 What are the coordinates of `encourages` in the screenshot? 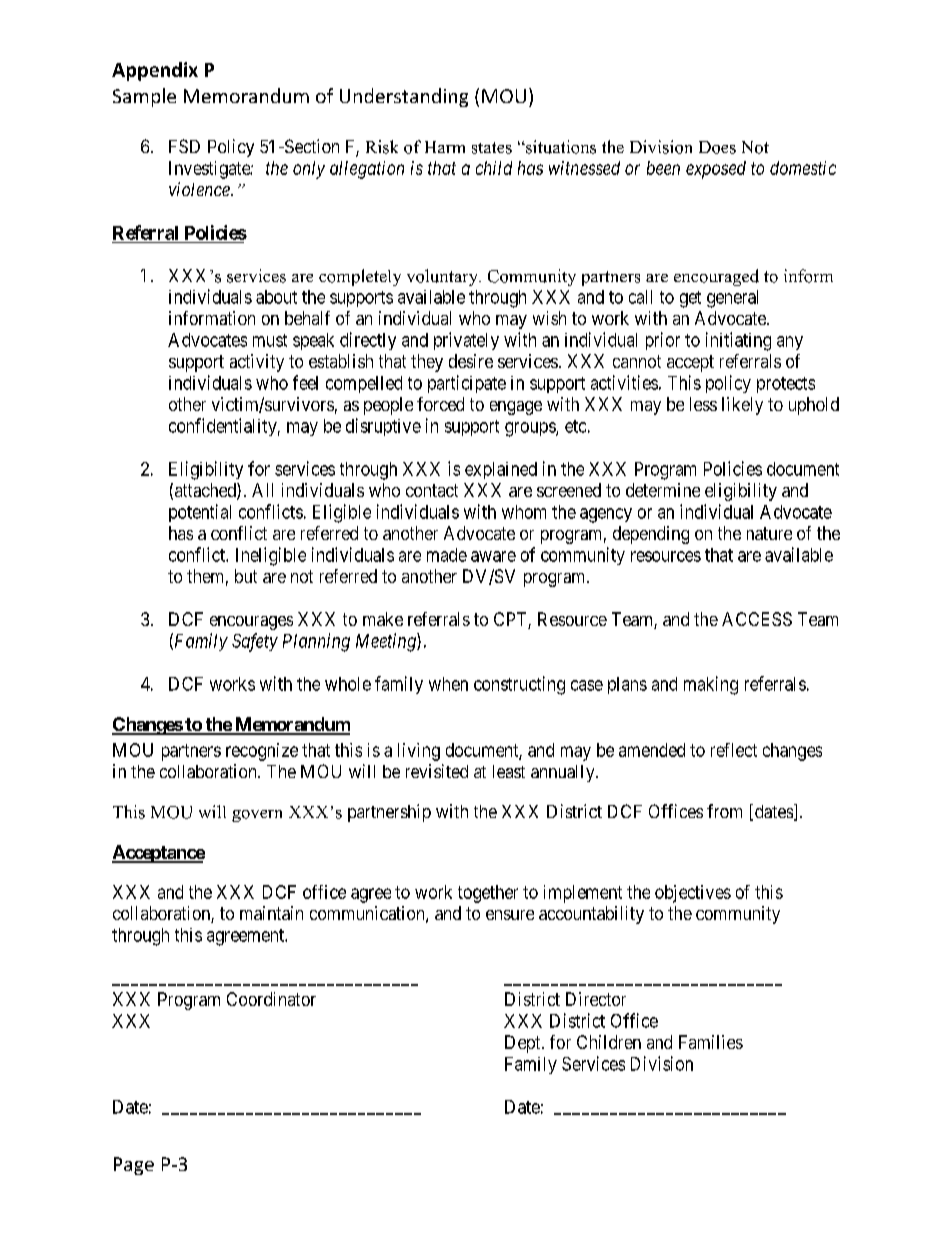 It's located at (251, 623).
